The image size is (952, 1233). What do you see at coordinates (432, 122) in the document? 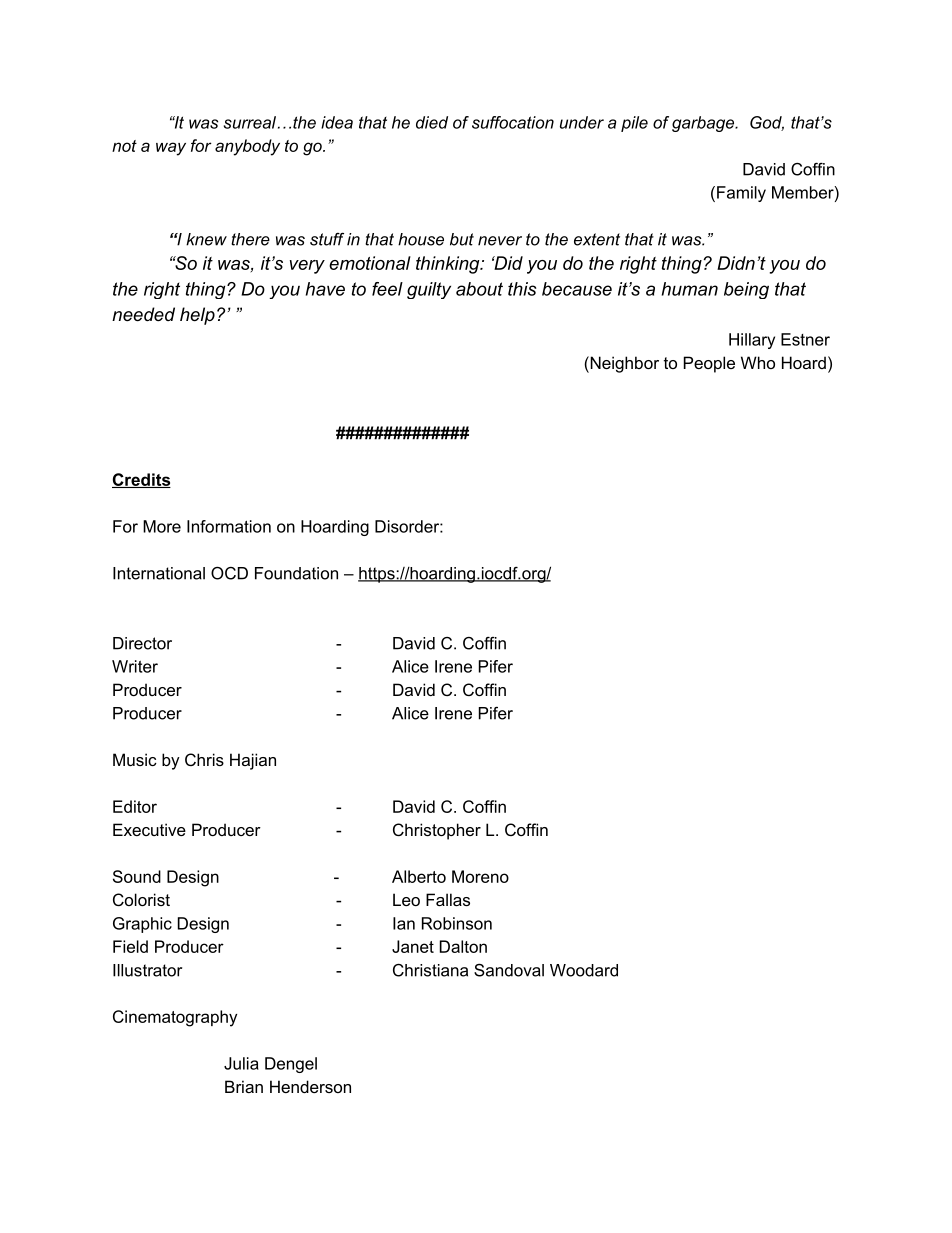
I see `died` at bounding box center [432, 122].
